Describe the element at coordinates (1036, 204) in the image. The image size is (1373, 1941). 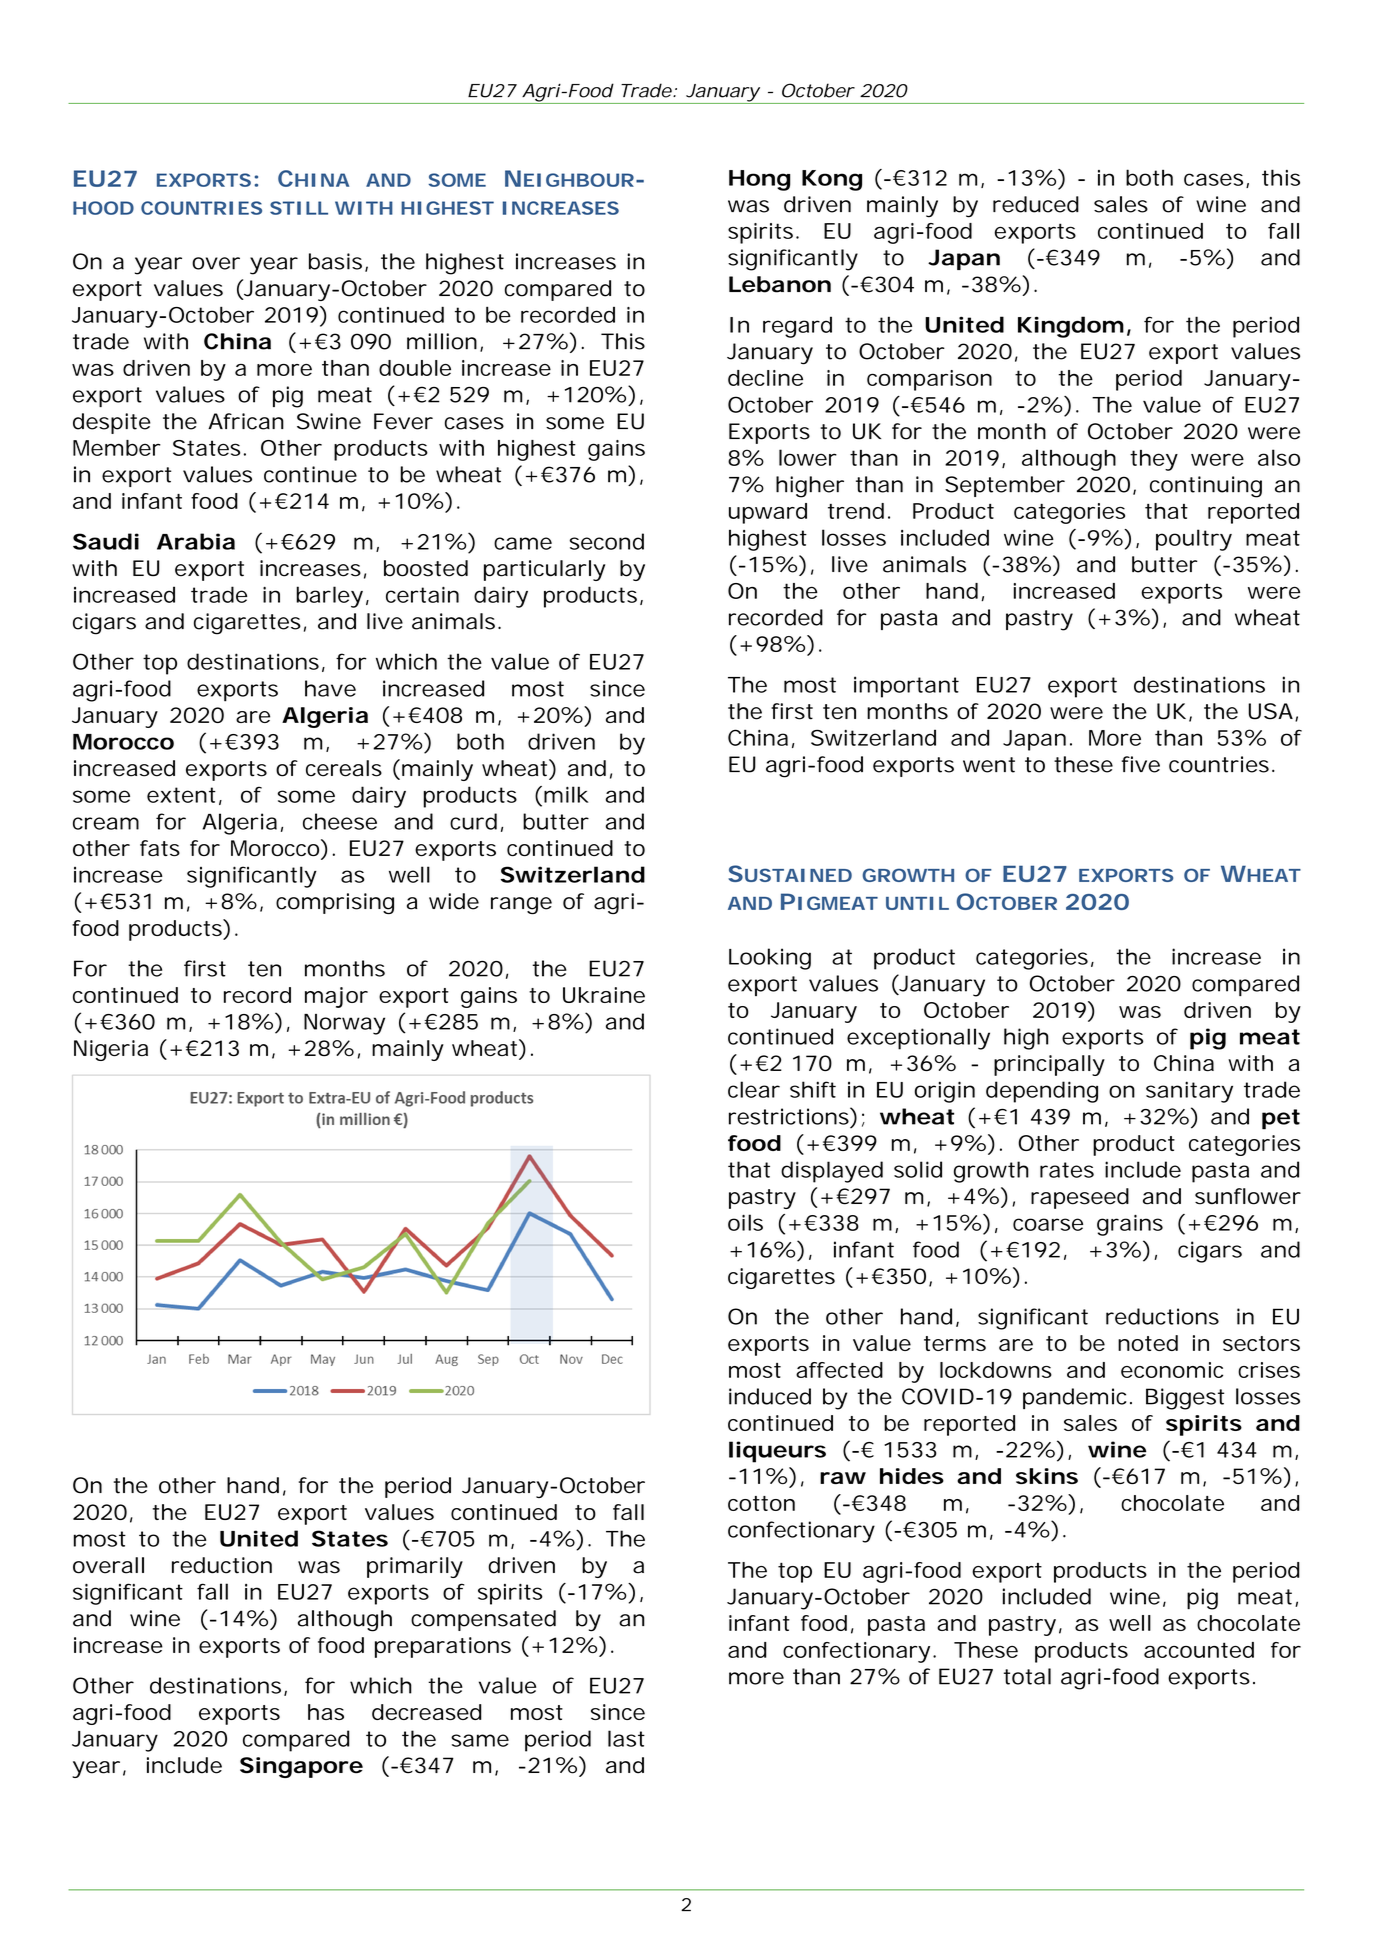
I see `reduced` at that location.
